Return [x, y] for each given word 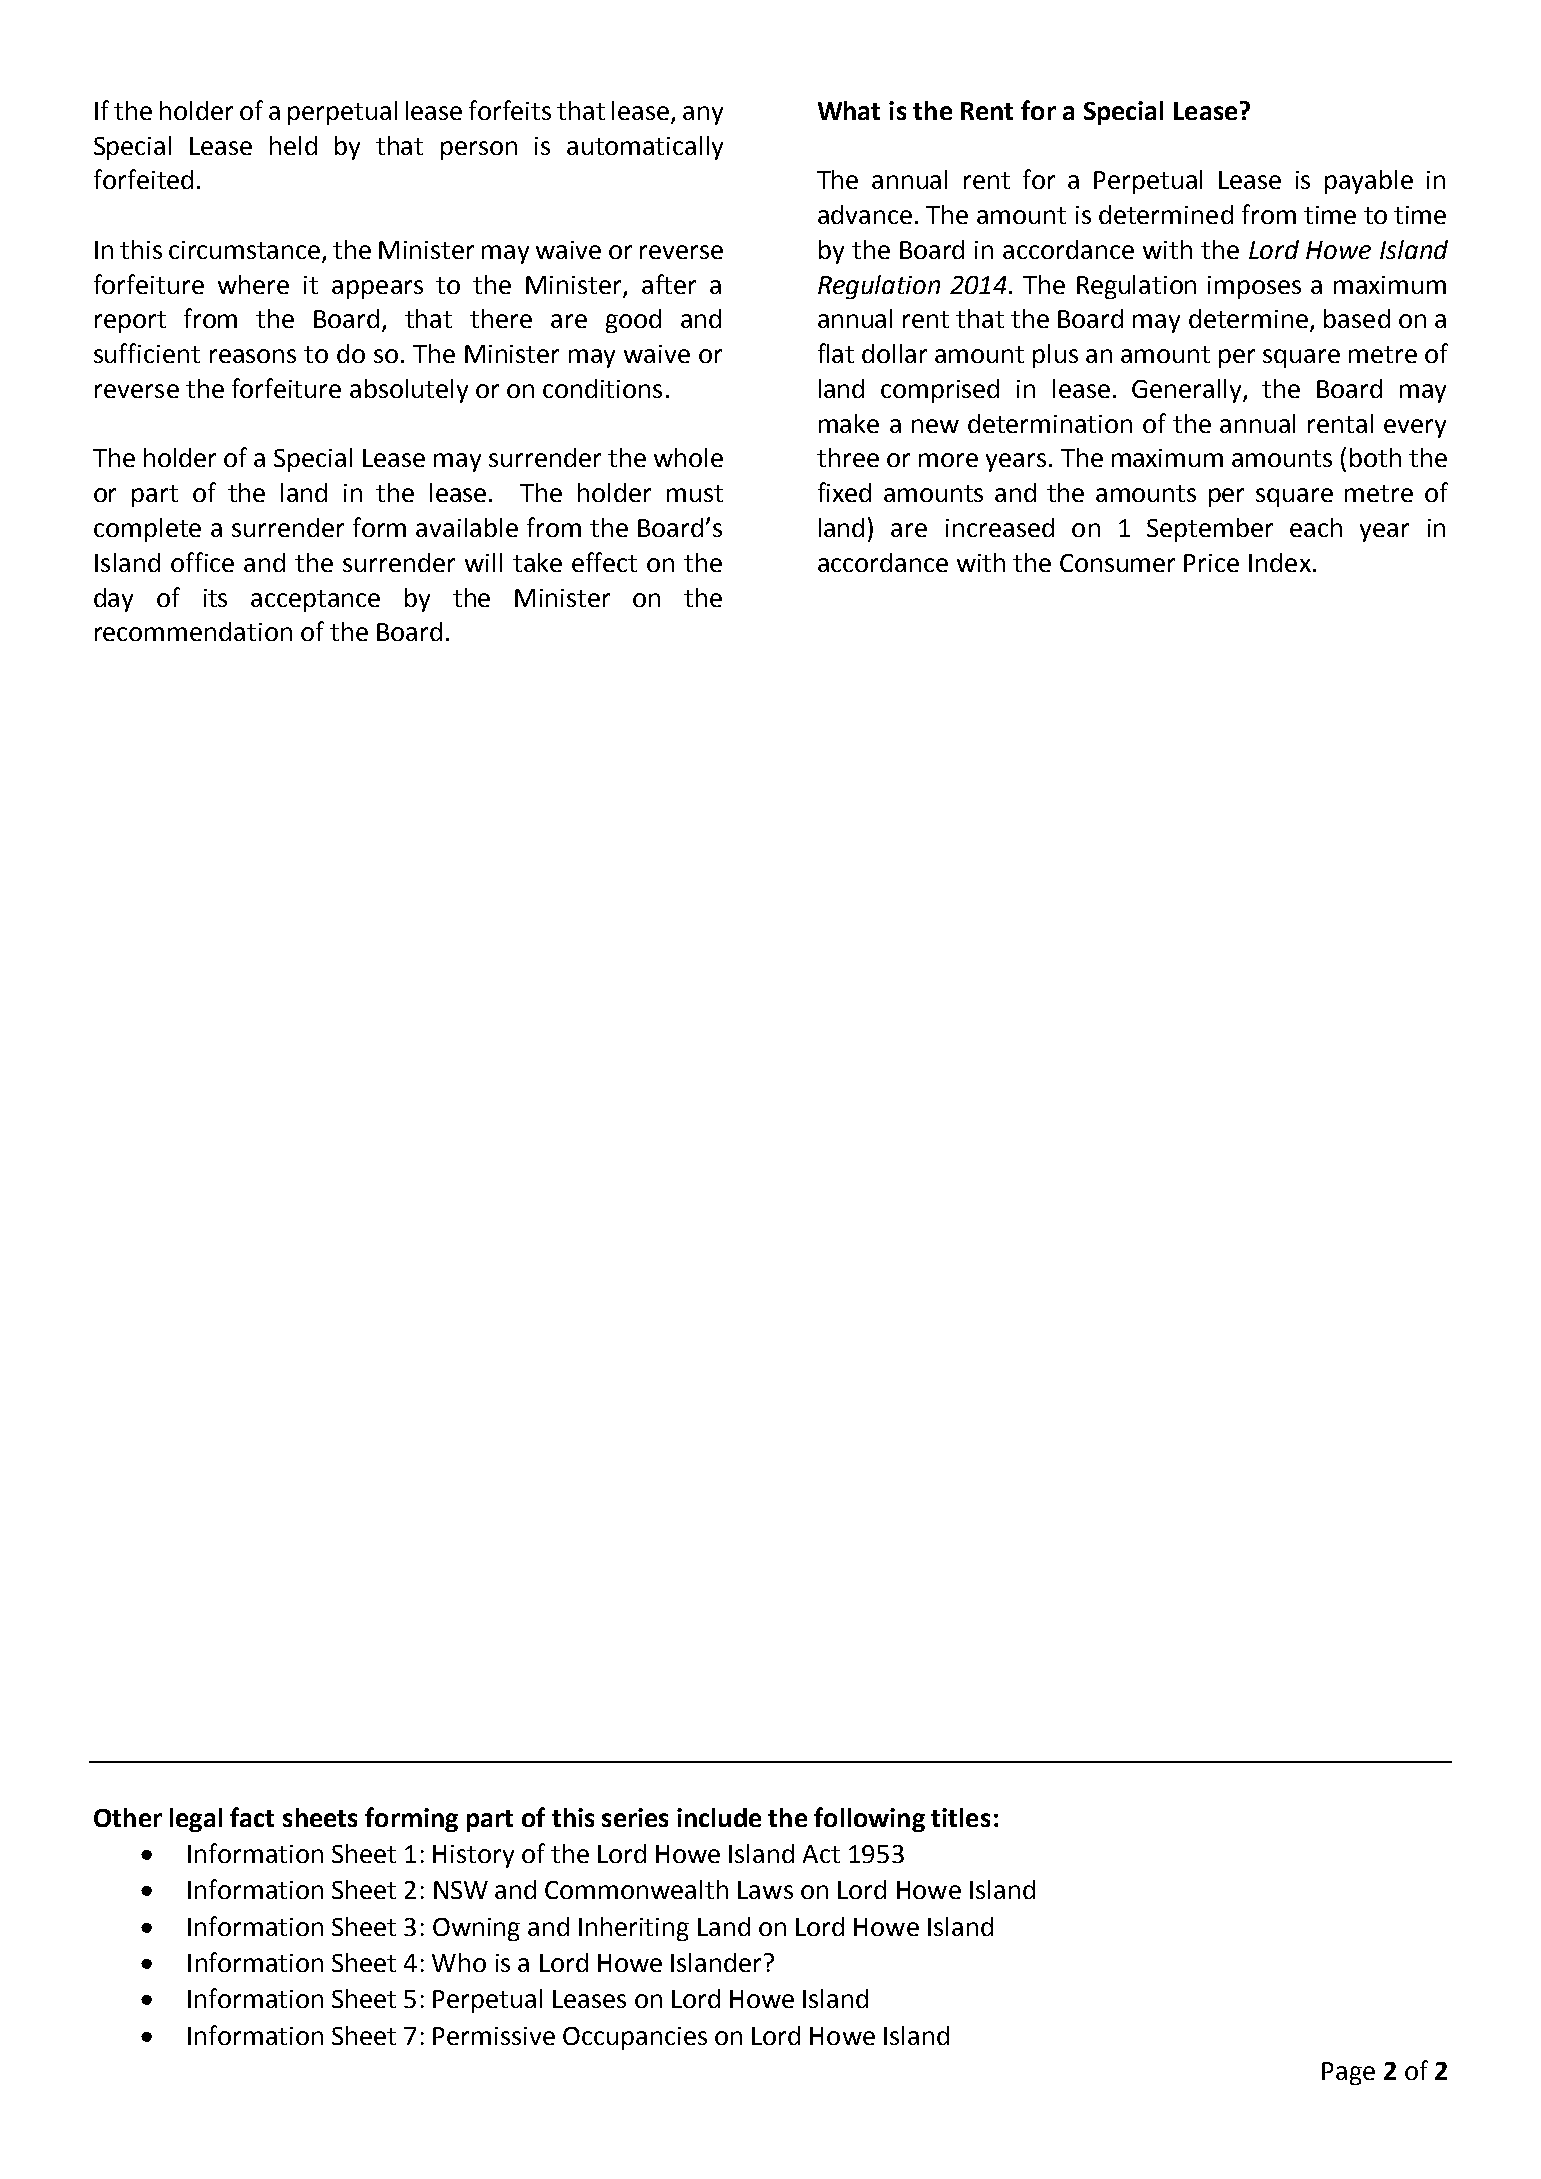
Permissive [494, 2036]
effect [604, 562]
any [703, 115]
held [293, 145]
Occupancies [635, 2038]
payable [1369, 182]
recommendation [193, 631]
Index [1280, 562]
